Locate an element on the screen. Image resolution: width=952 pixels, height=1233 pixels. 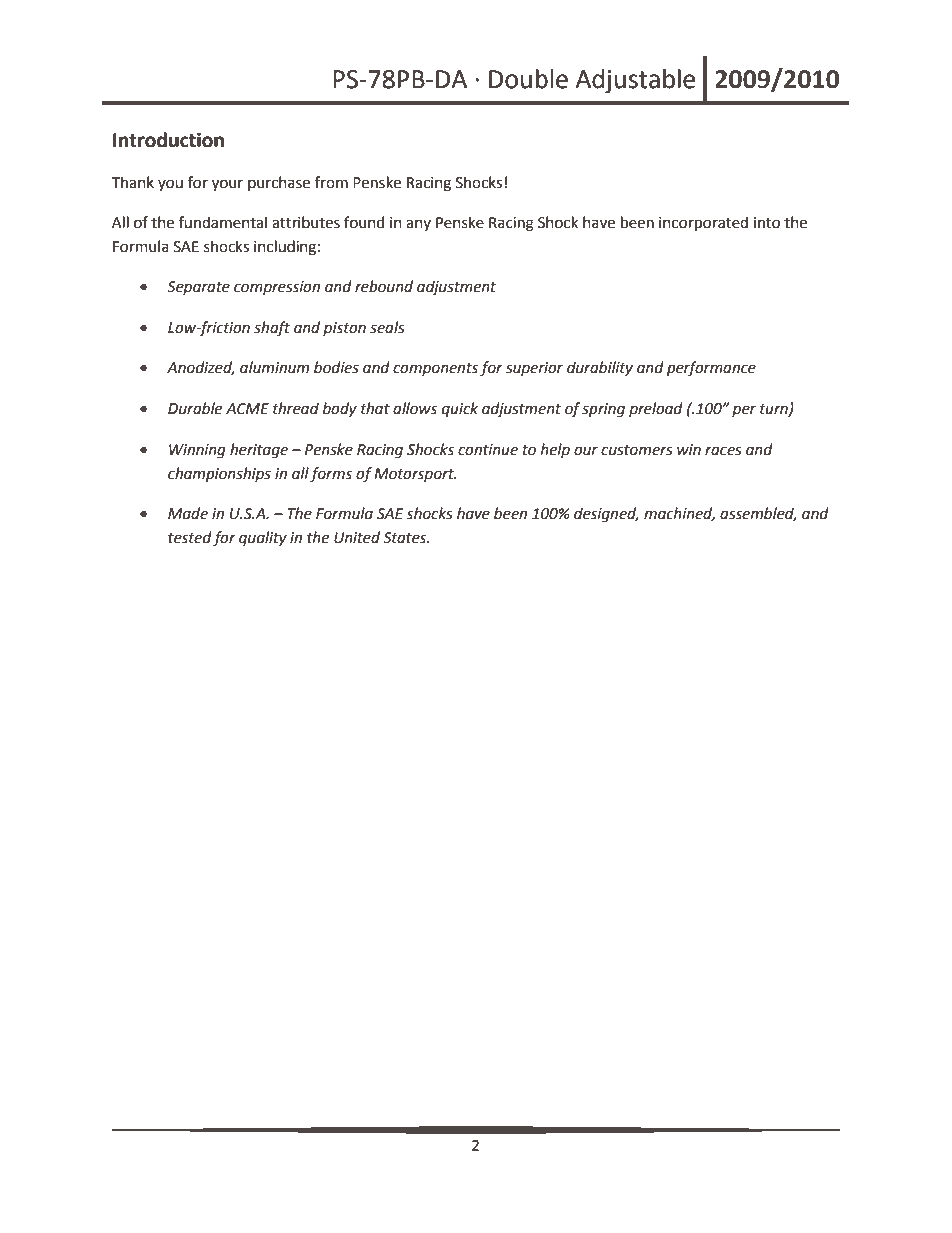
Adjustable is located at coordinates (635, 81).
